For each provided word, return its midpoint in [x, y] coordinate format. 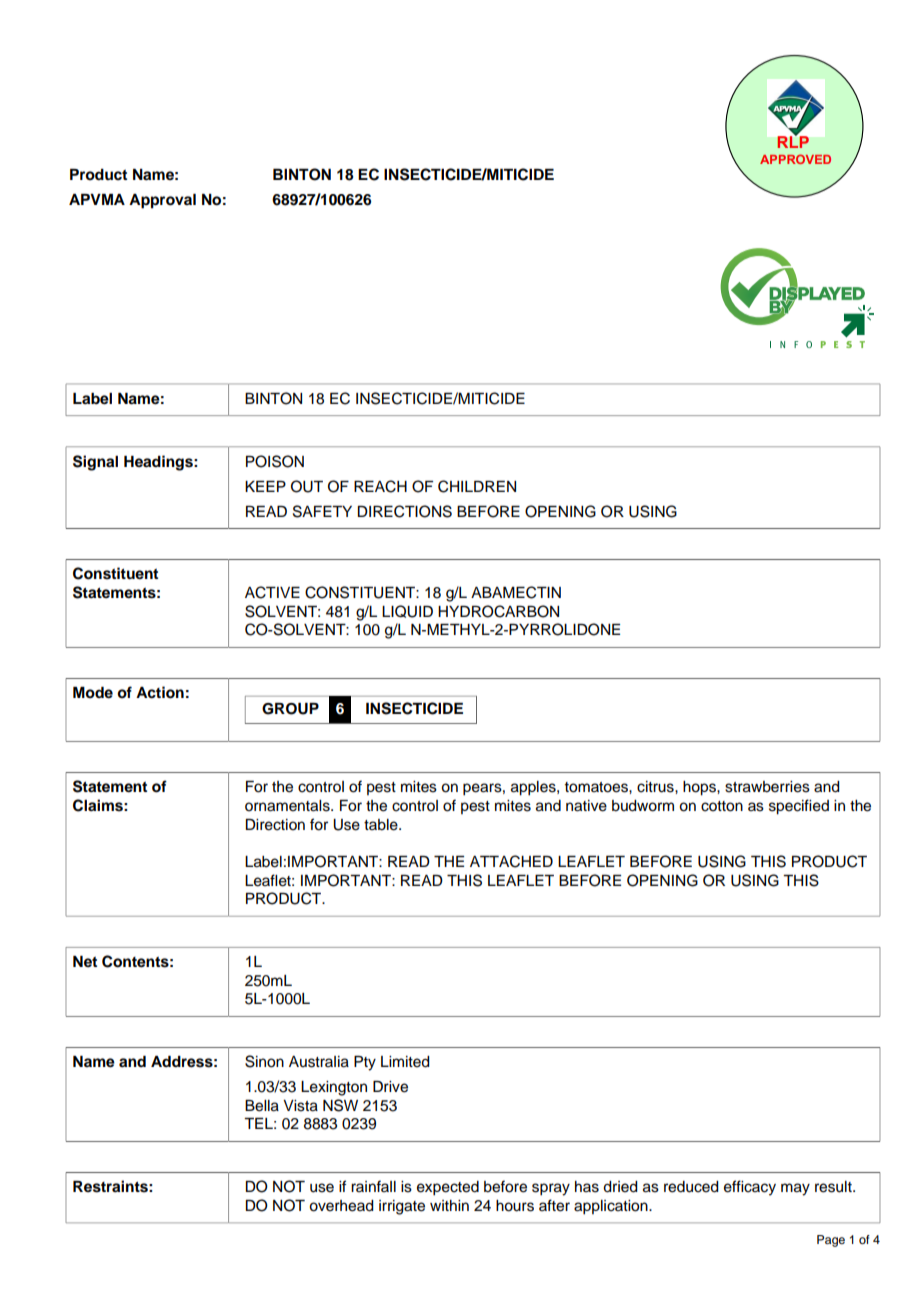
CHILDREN [477, 486]
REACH [380, 486]
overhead [341, 1206]
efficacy [750, 1188]
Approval [162, 201]
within [449, 1205]
